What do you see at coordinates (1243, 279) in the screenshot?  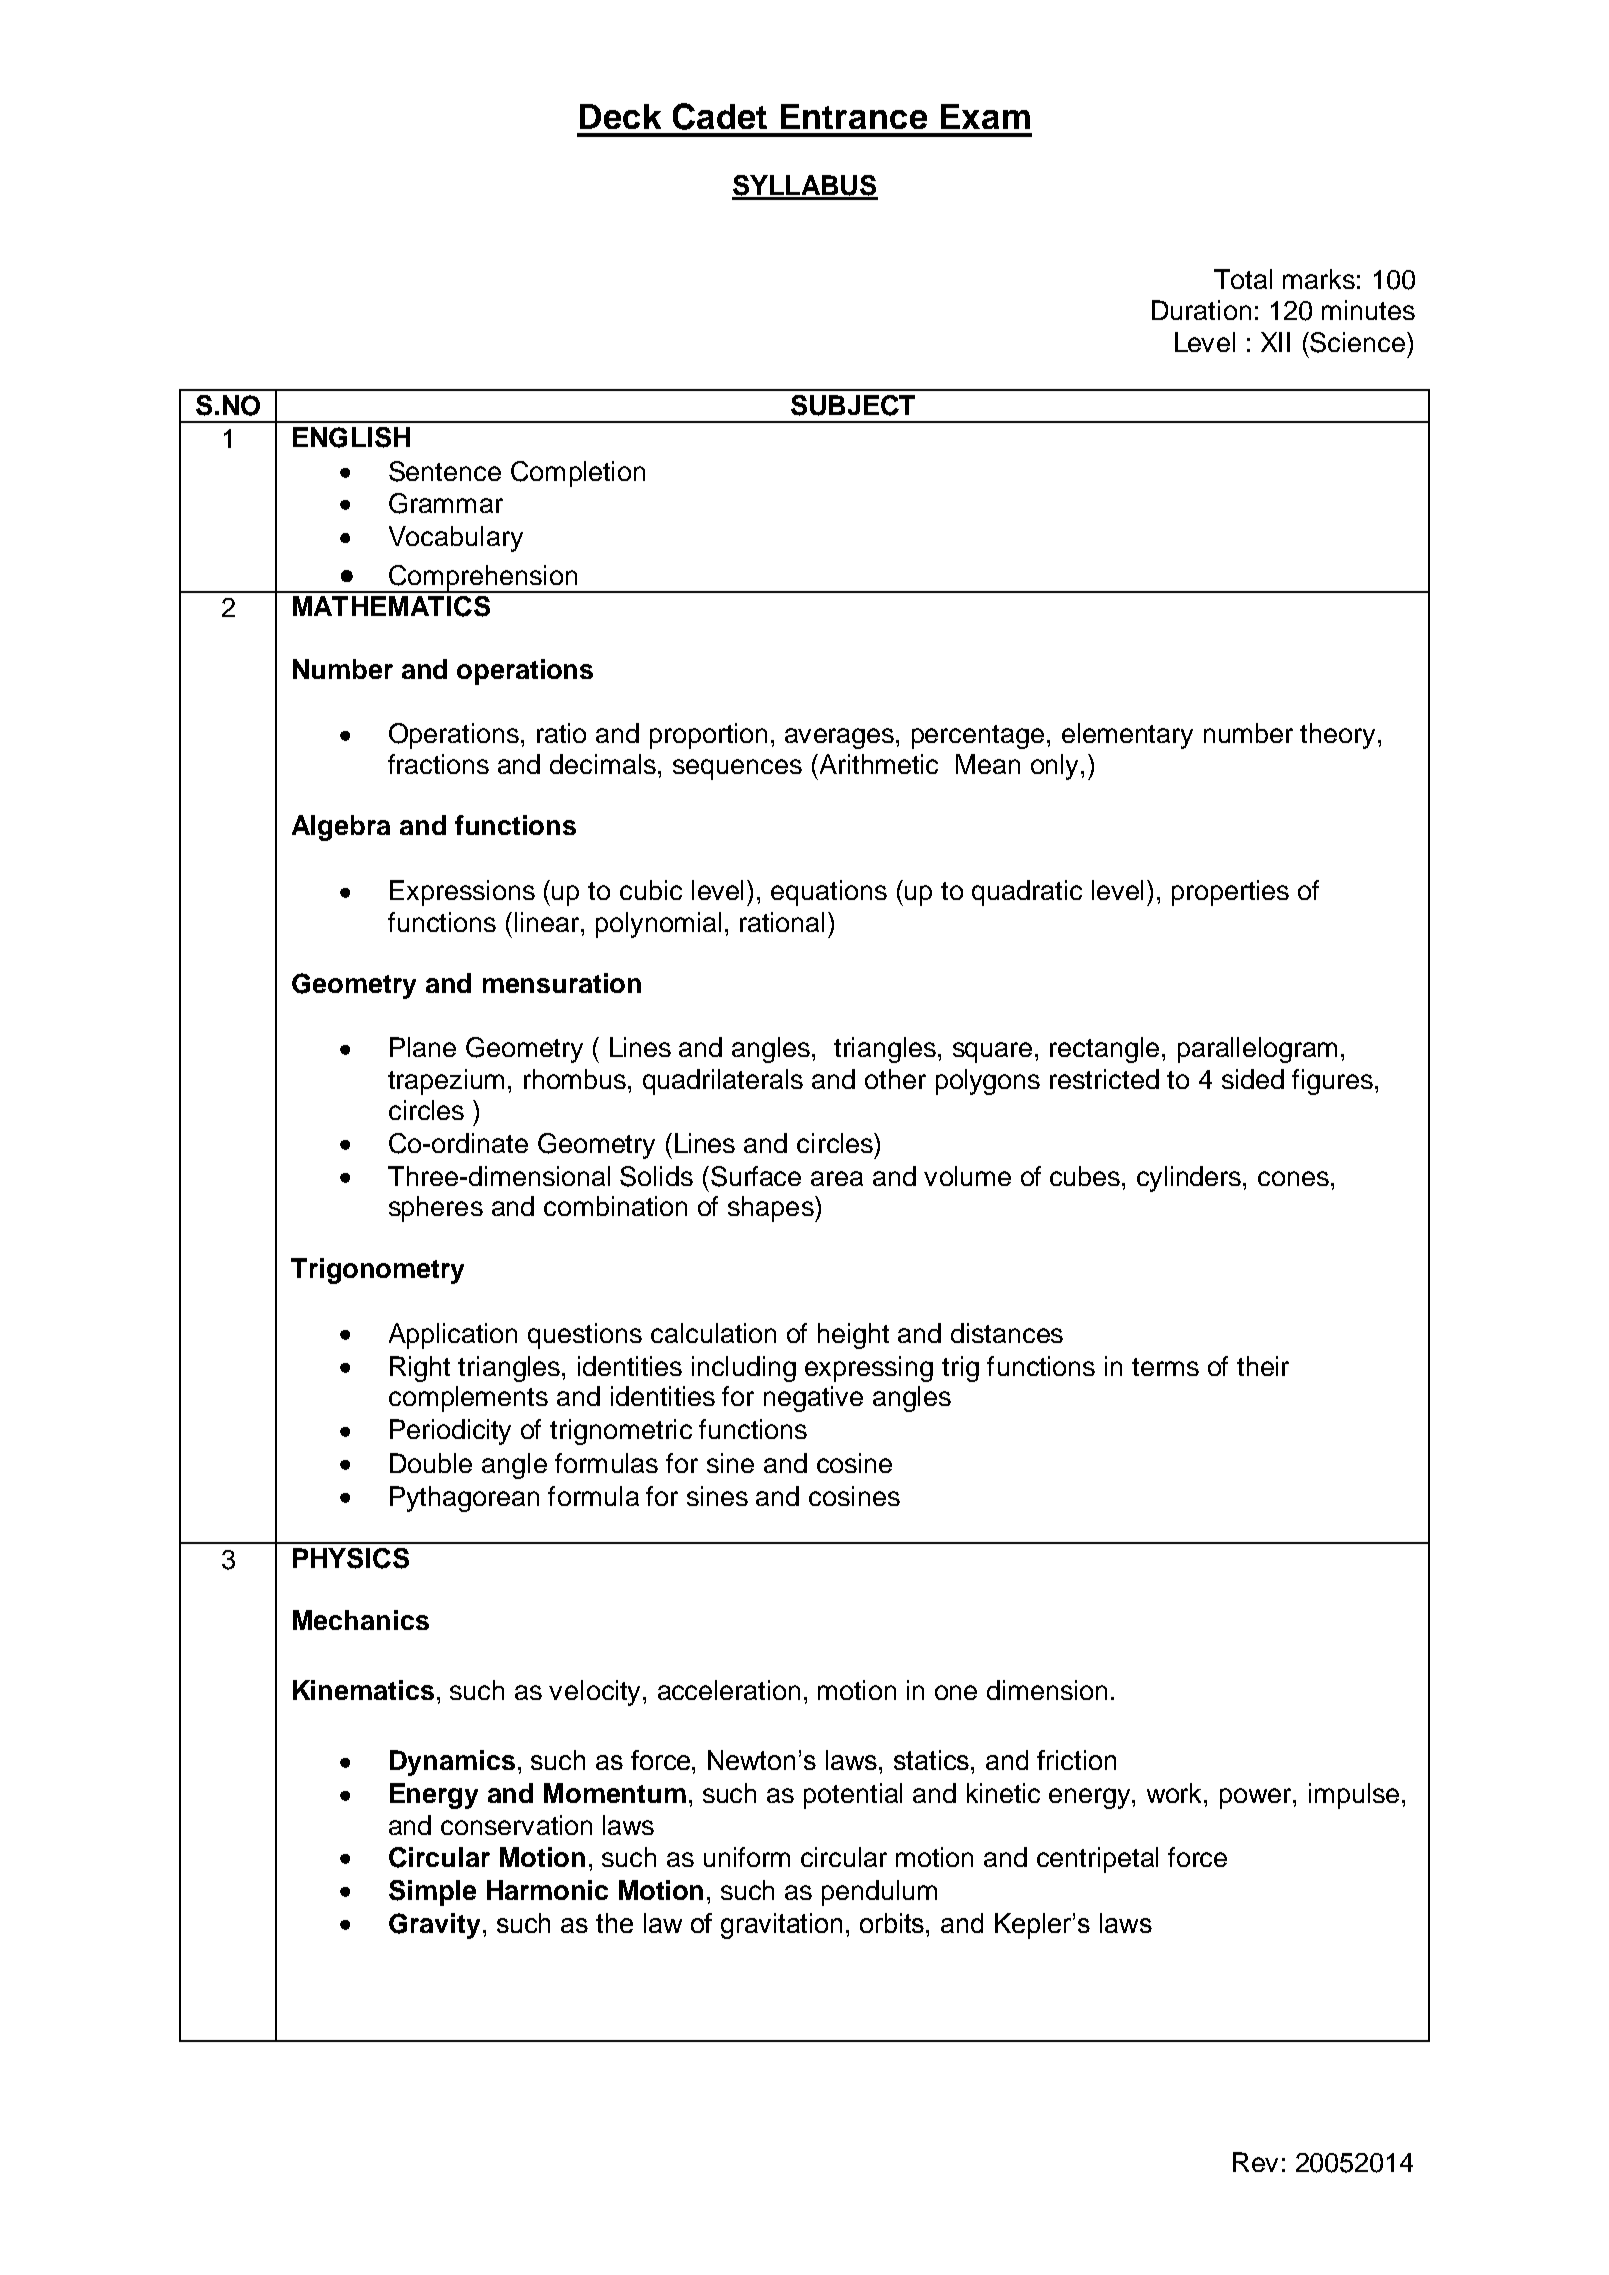 I see `Total` at bounding box center [1243, 279].
